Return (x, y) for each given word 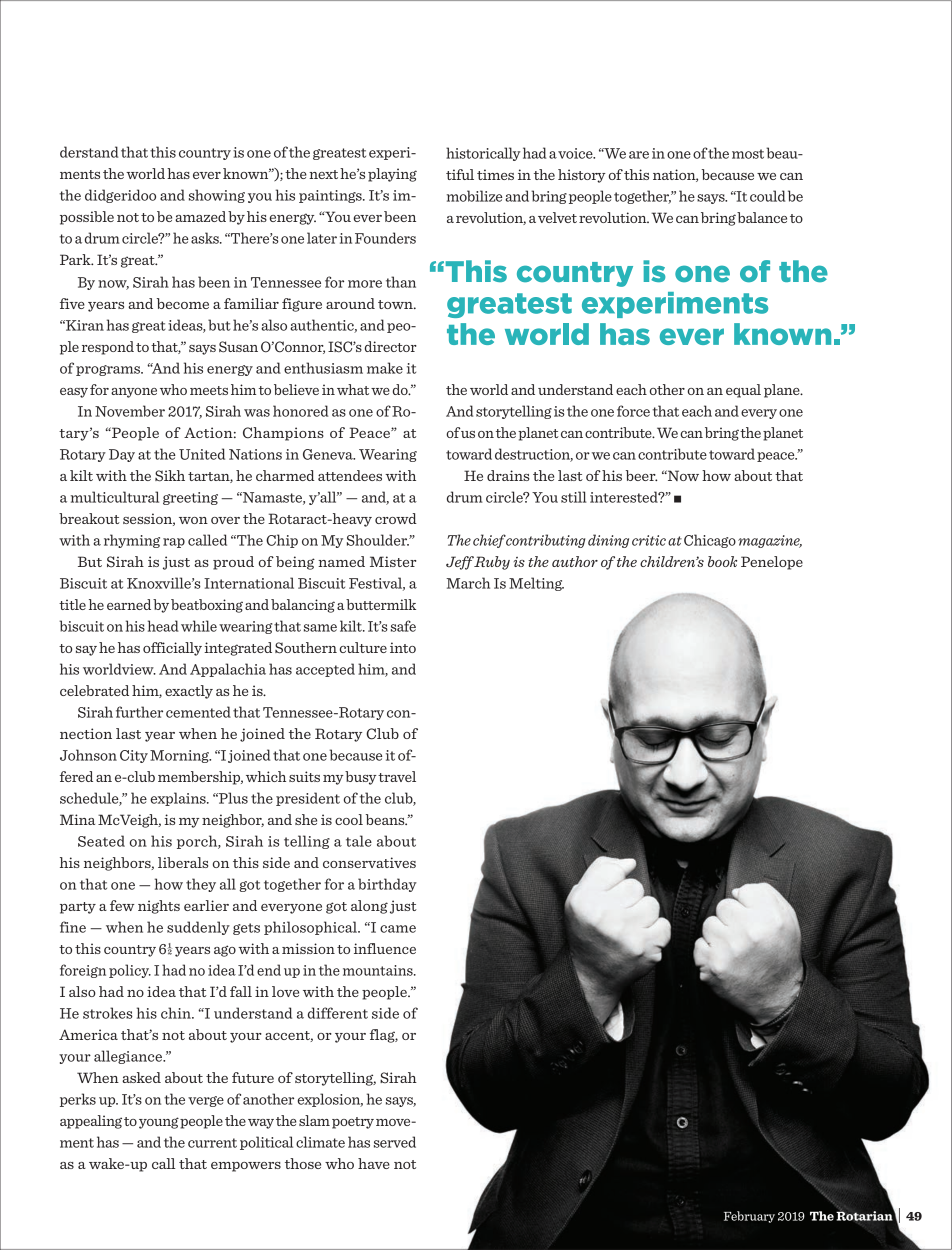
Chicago (710, 541)
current (212, 1143)
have (374, 1163)
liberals (183, 862)
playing (392, 175)
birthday (387, 885)
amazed (200, 216)
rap (174, 543)
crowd (396, 518)
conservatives (369, 862)
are (639, 155)
